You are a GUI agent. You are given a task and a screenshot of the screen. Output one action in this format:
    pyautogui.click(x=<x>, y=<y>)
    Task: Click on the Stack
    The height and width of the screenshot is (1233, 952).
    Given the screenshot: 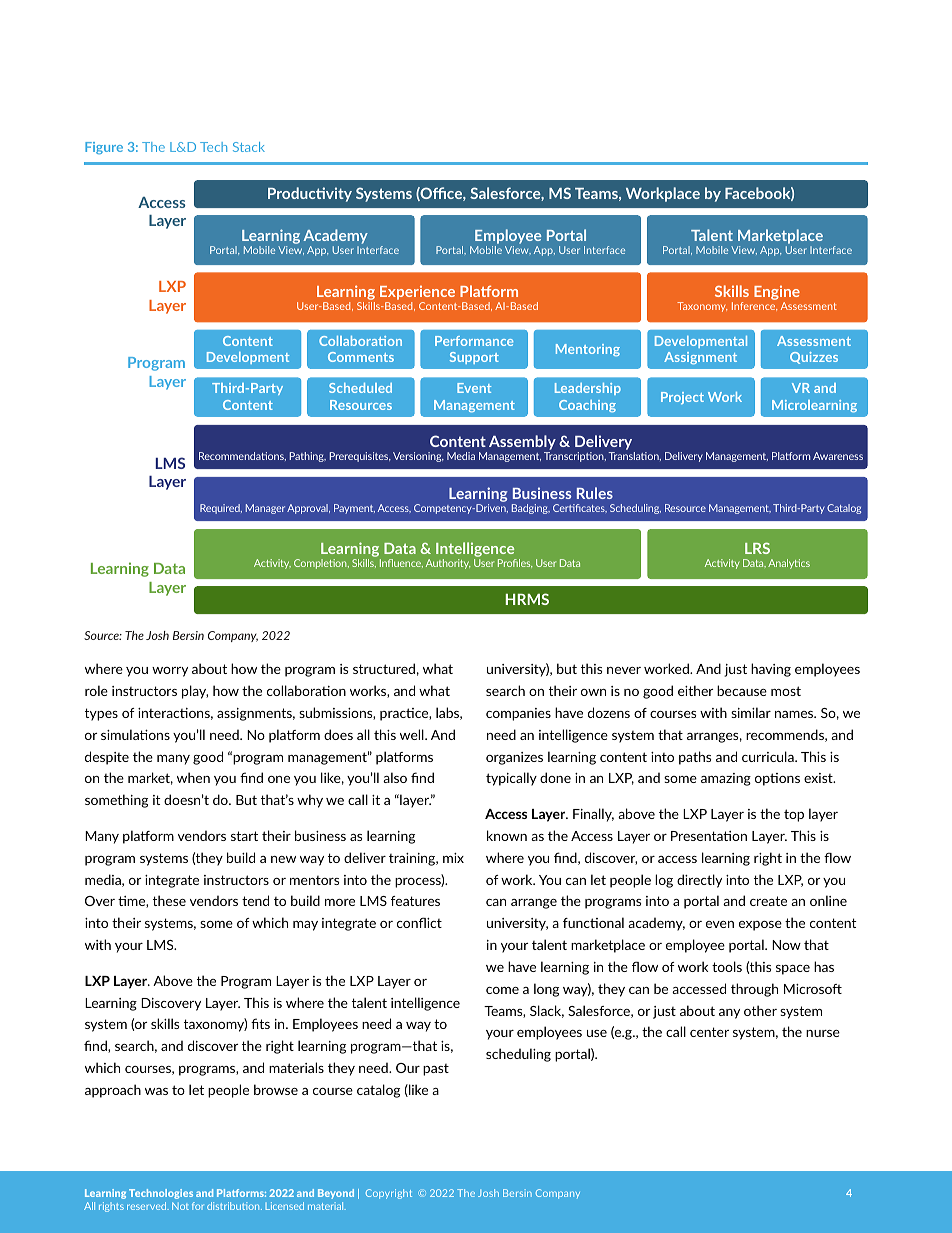 What is the action you would take?
    pyautogui.click(x=249, y=147)
